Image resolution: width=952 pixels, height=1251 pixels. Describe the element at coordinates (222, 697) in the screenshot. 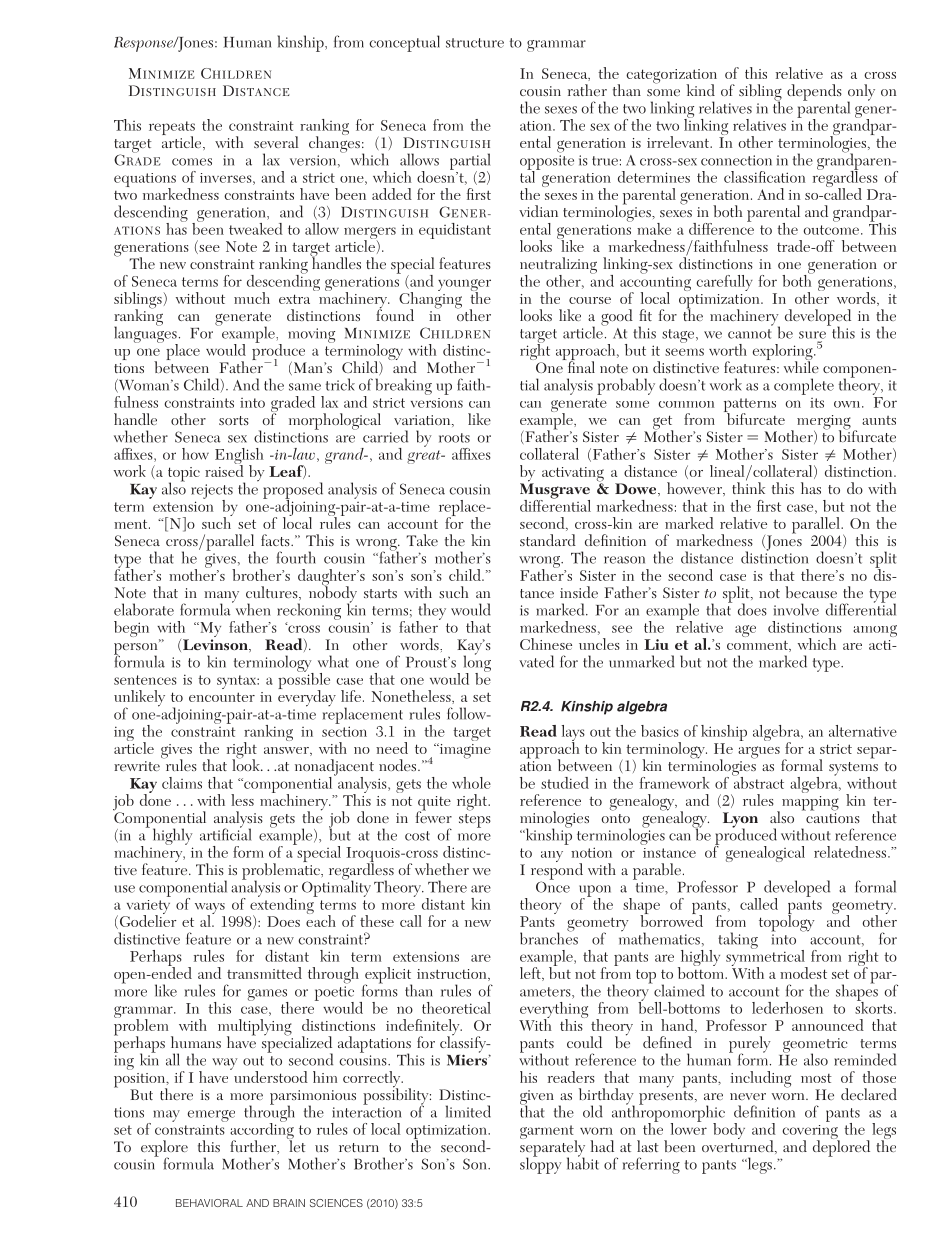

I see `encounter` at that location.
